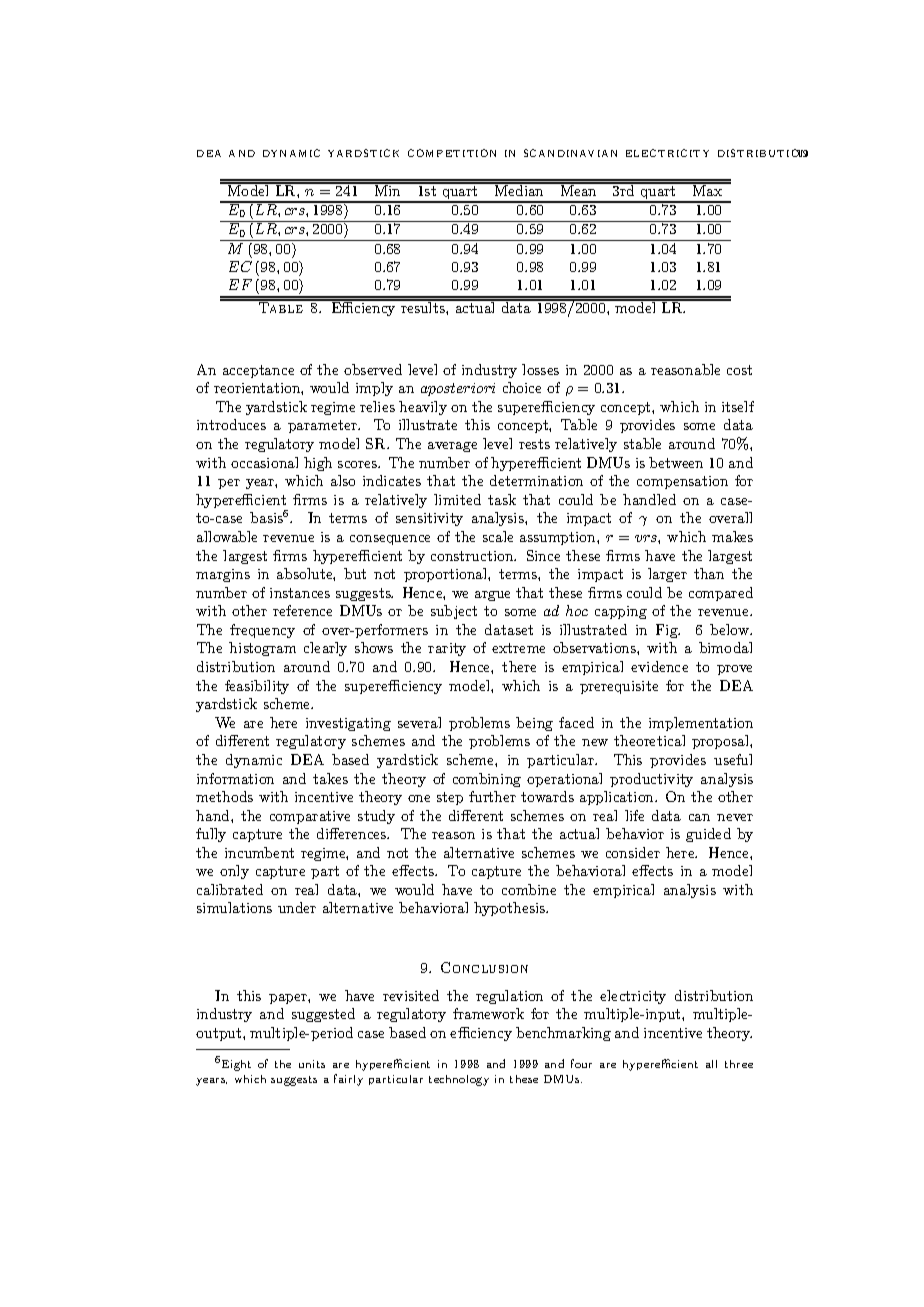 The image size is (924, 1307). I want to click on technology, so click(459, 1080).
